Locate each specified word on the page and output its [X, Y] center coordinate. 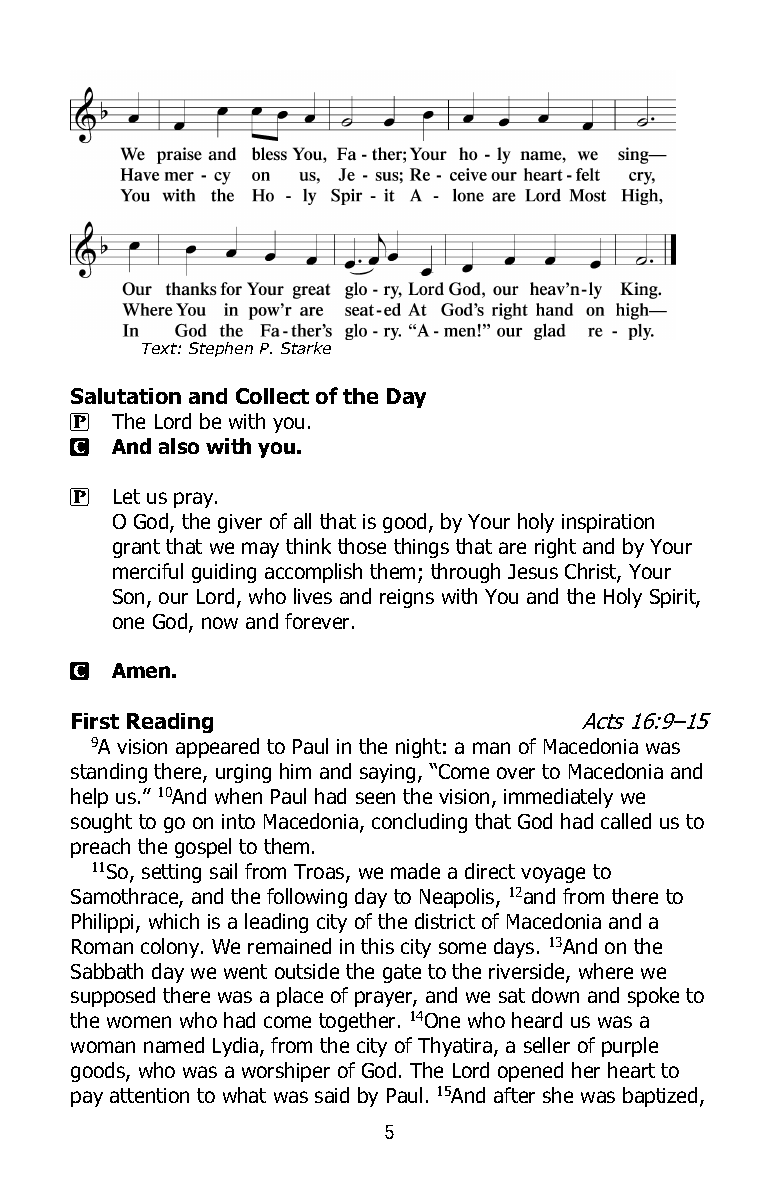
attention [149, 1095]
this [377, 946]
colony [171, 948]
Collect [272, 396]
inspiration [608, 523]
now [220, 623]
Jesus [533, 571]
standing [109, 773]
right [555, 548]
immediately [558, 798]
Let [127, 496]
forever [319, 621]
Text [160, 348]
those [362, 546]
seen [375, 798]
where [606, 971]
